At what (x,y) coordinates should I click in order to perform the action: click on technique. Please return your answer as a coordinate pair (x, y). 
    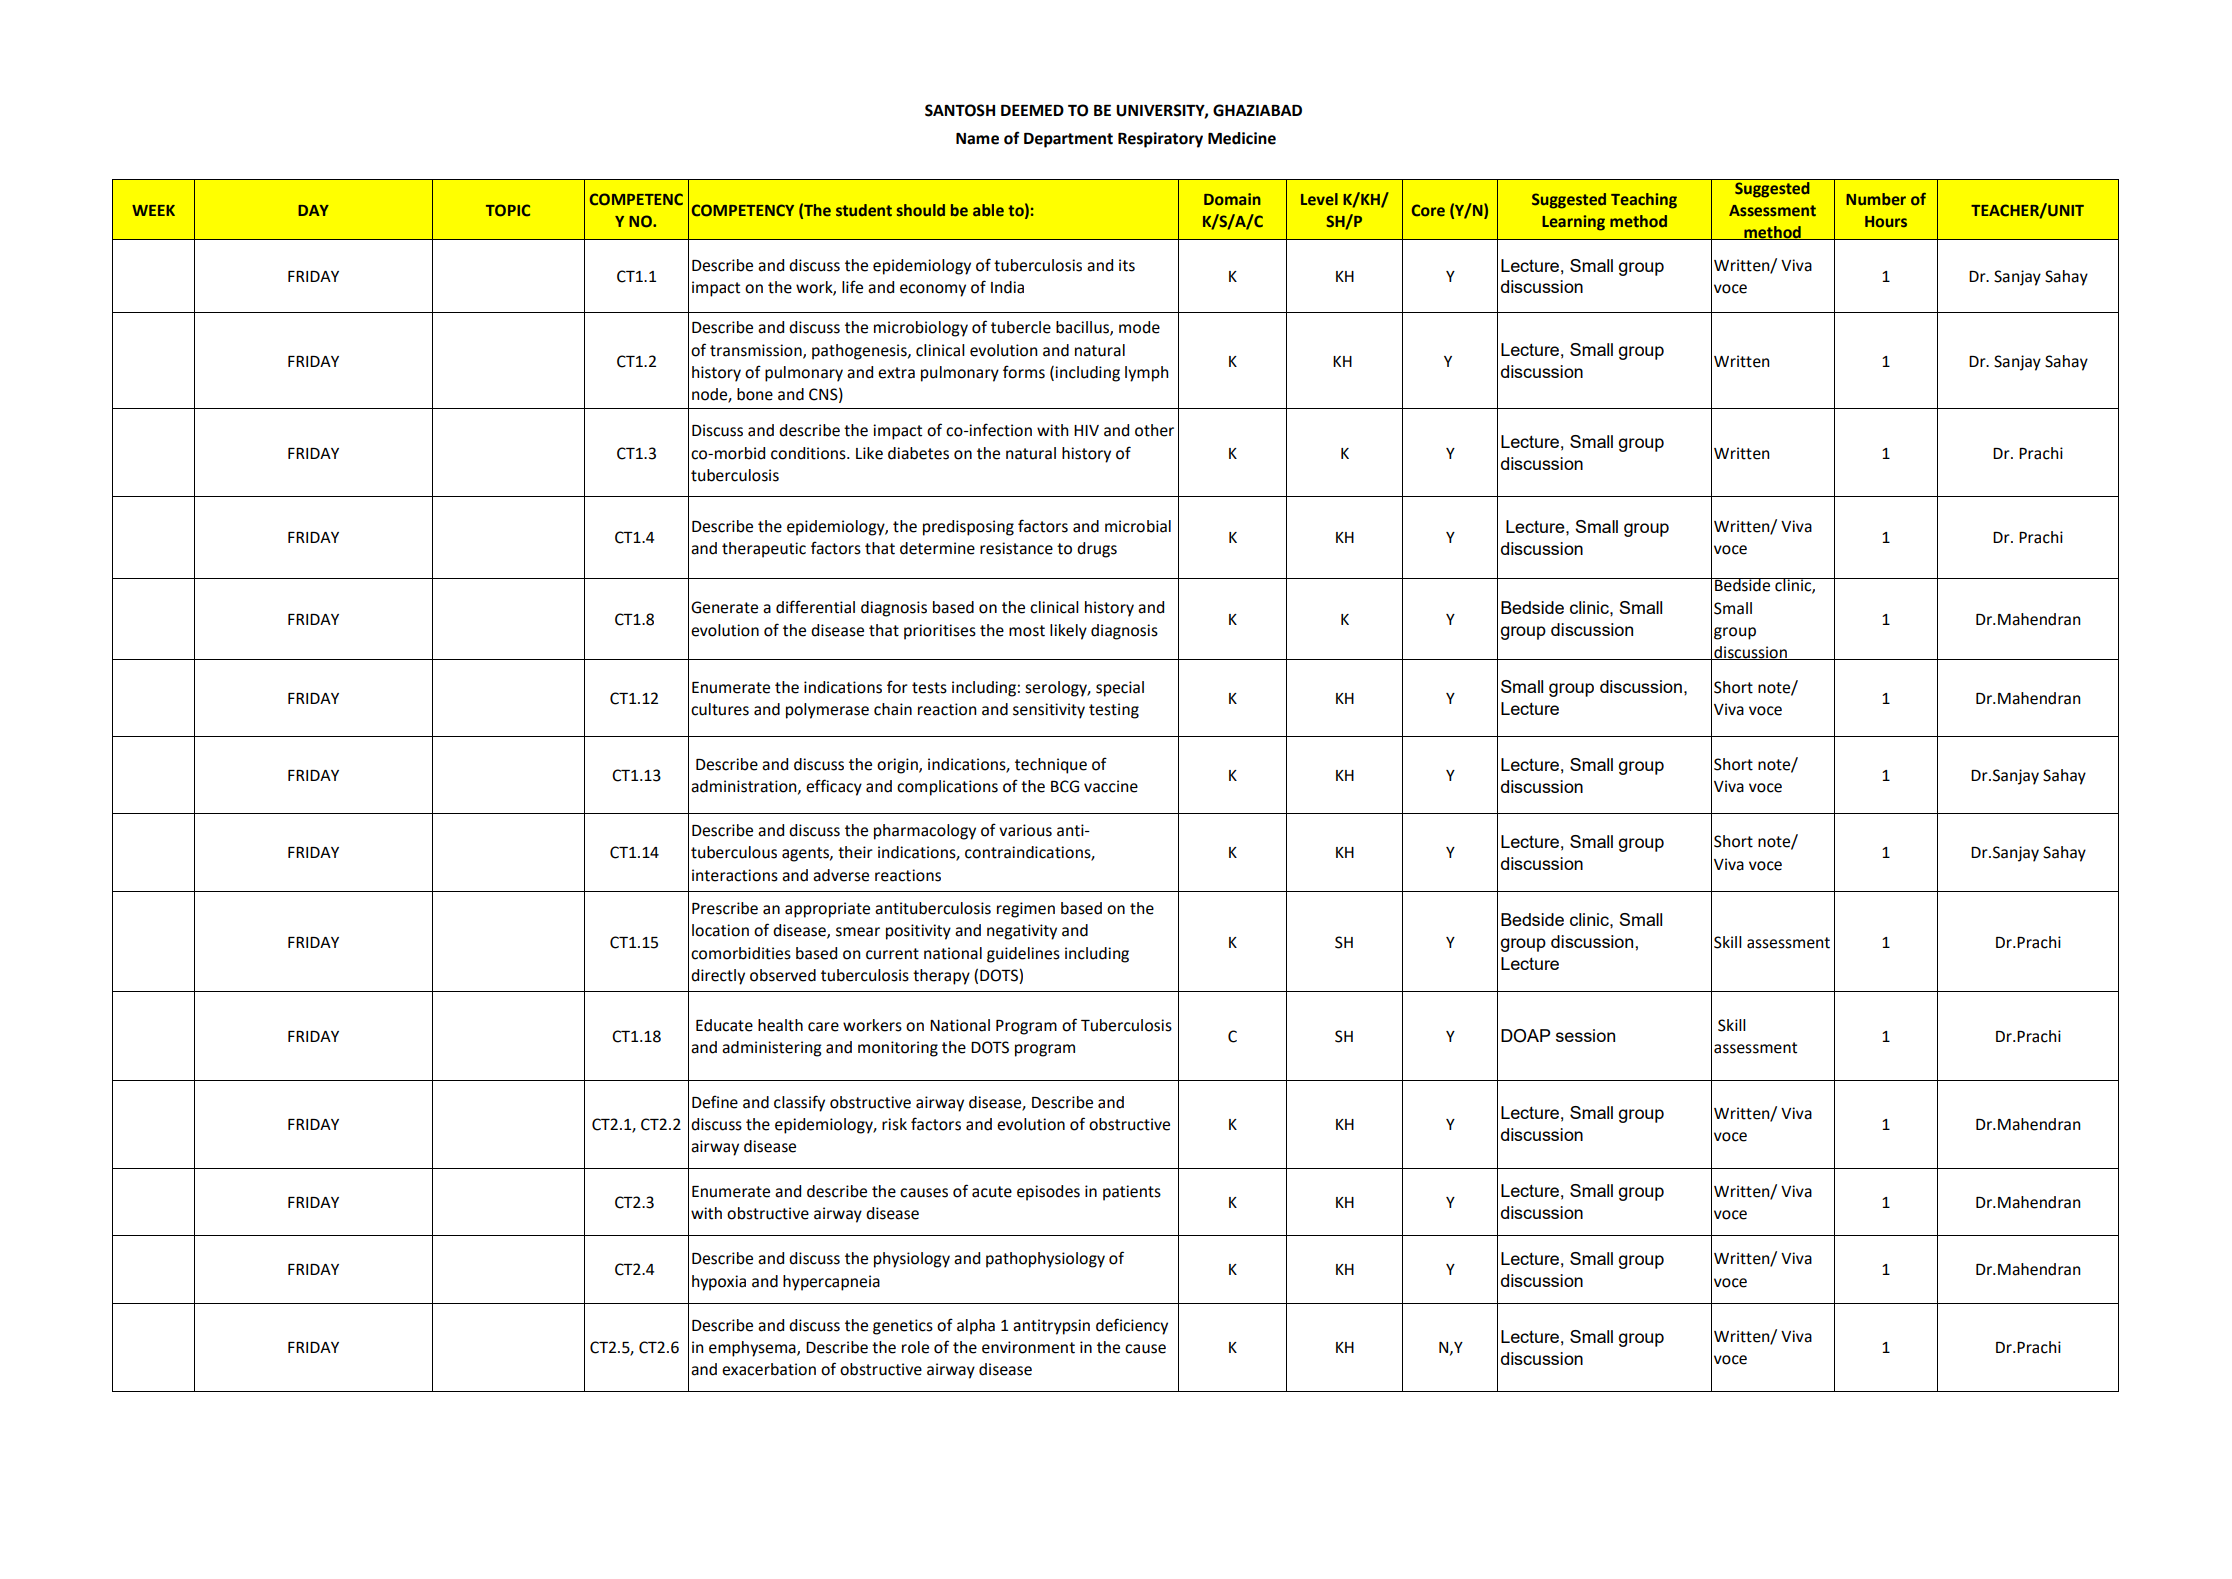
    Looking at the image, I should click on (1051, 766).
